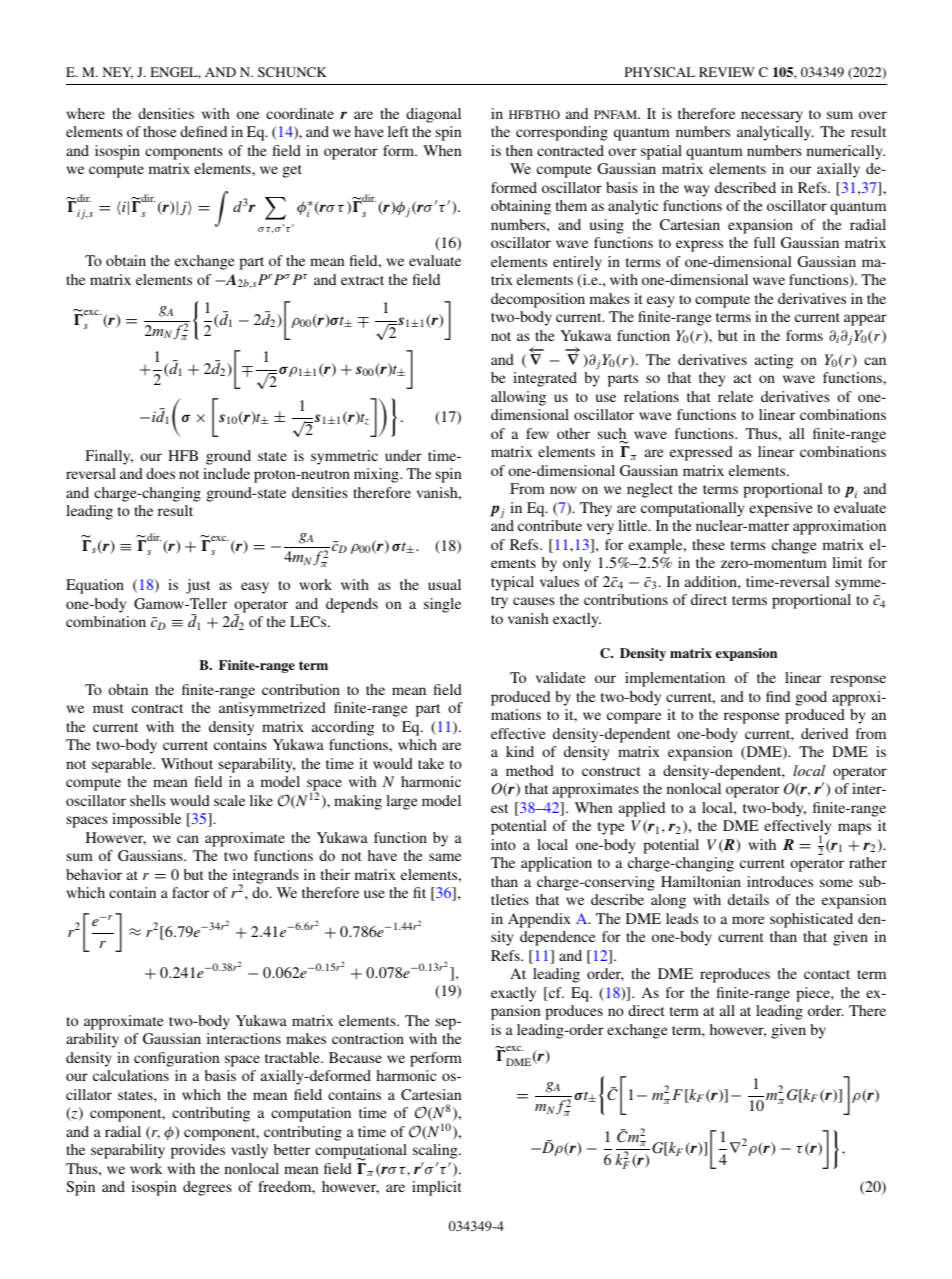 Image resolution: width=952 pixels, height=1279 pixels. Describe the element at coordinates (824, 733) in the image. I see `derived` at that location.
